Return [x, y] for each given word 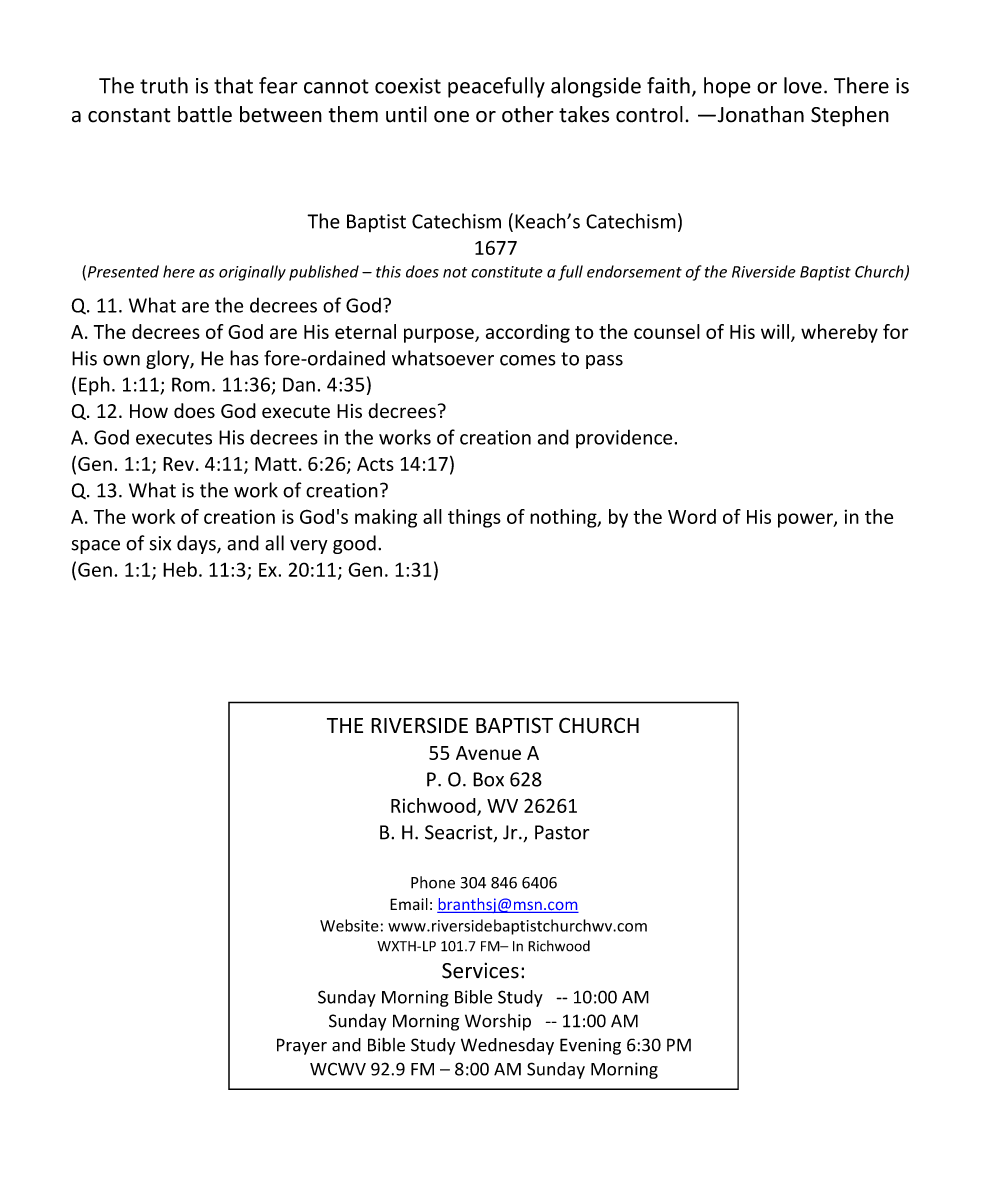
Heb [180, 569]
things [474, 518]
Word [692, 516]
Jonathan [759, 114]
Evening [590, 1046]
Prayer [302, 1046]
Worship [498, 1022]
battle [205, 114]
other [528, 114]
